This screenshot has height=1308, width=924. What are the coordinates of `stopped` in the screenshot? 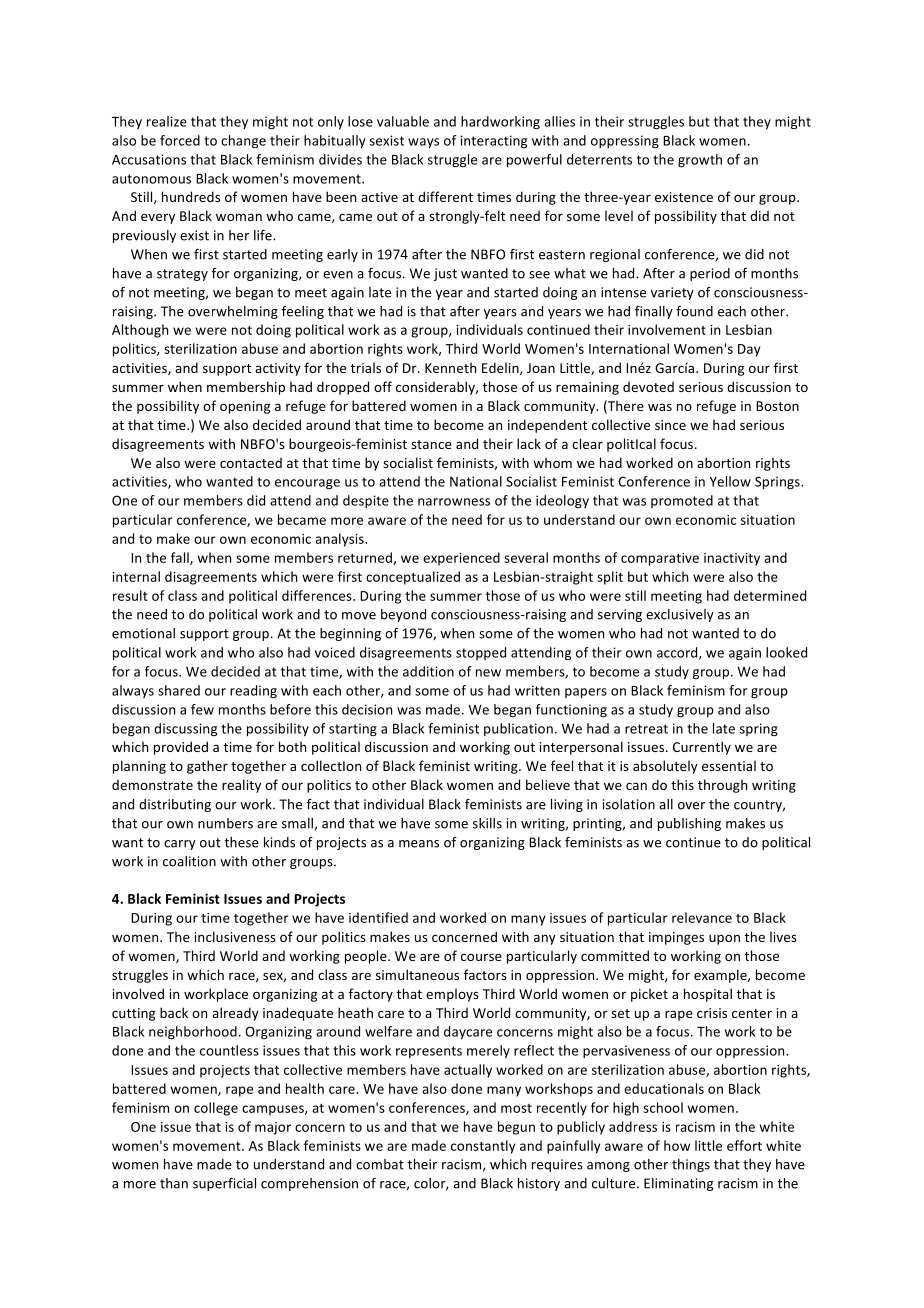 It's located at (481, 653).
